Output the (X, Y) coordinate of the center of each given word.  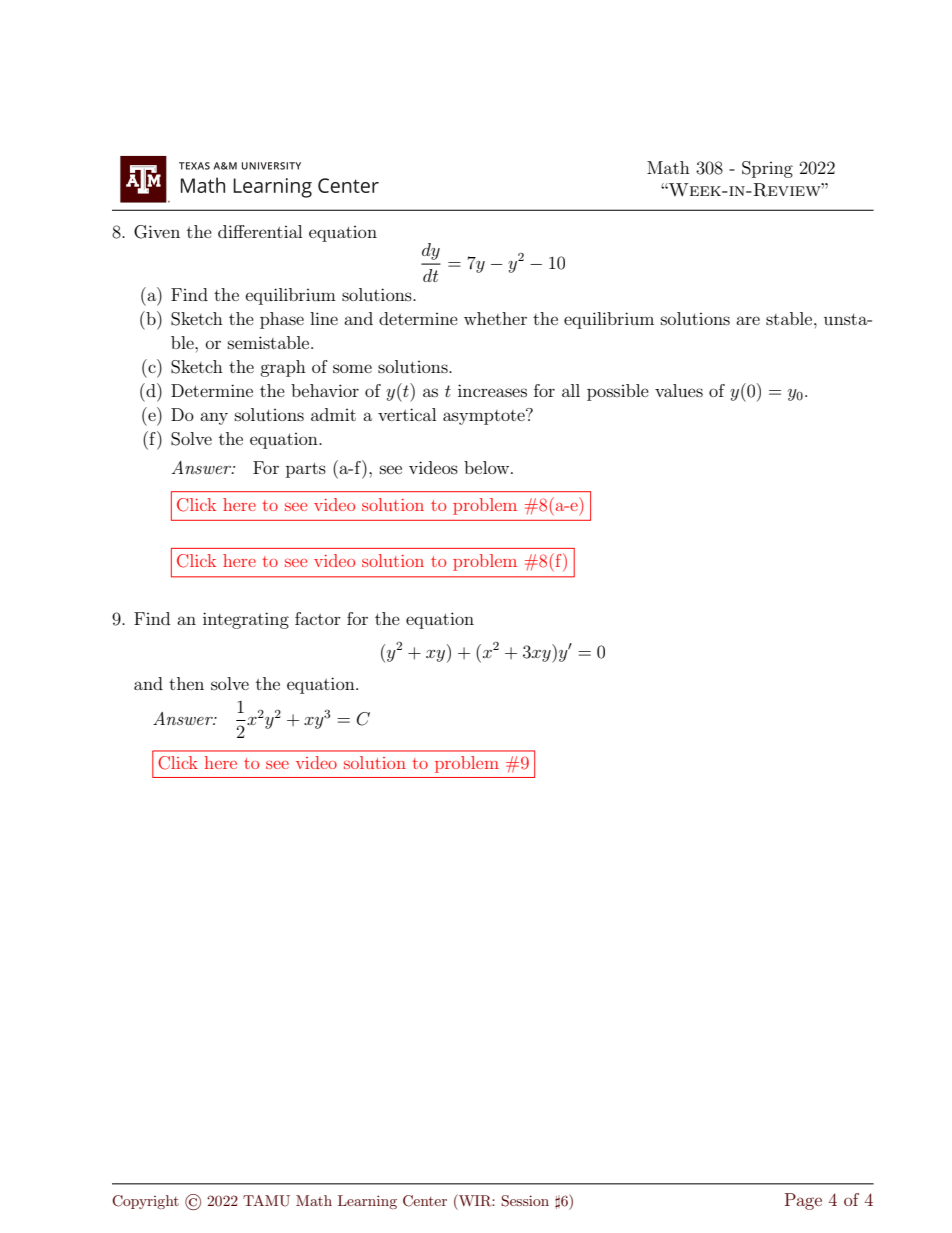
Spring (767, 169)
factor (318, 618)
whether (495, 318)
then (186, 683)
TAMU (266, 1201)
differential (260, 231)
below (488, 467)
